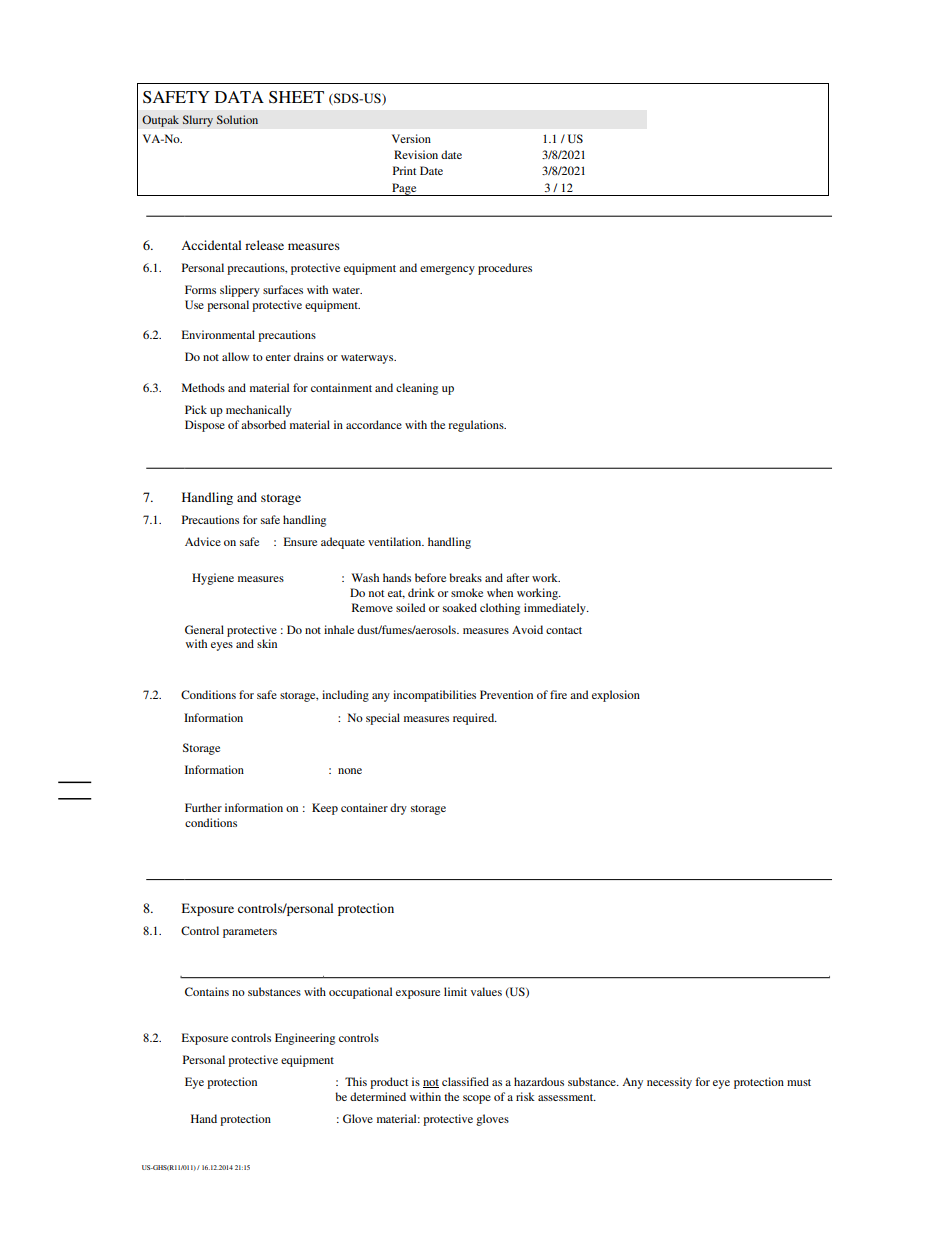  What do you see at coordinates (616, 696) in the page?
I see `explosion` at bounding box center [616, 696].
